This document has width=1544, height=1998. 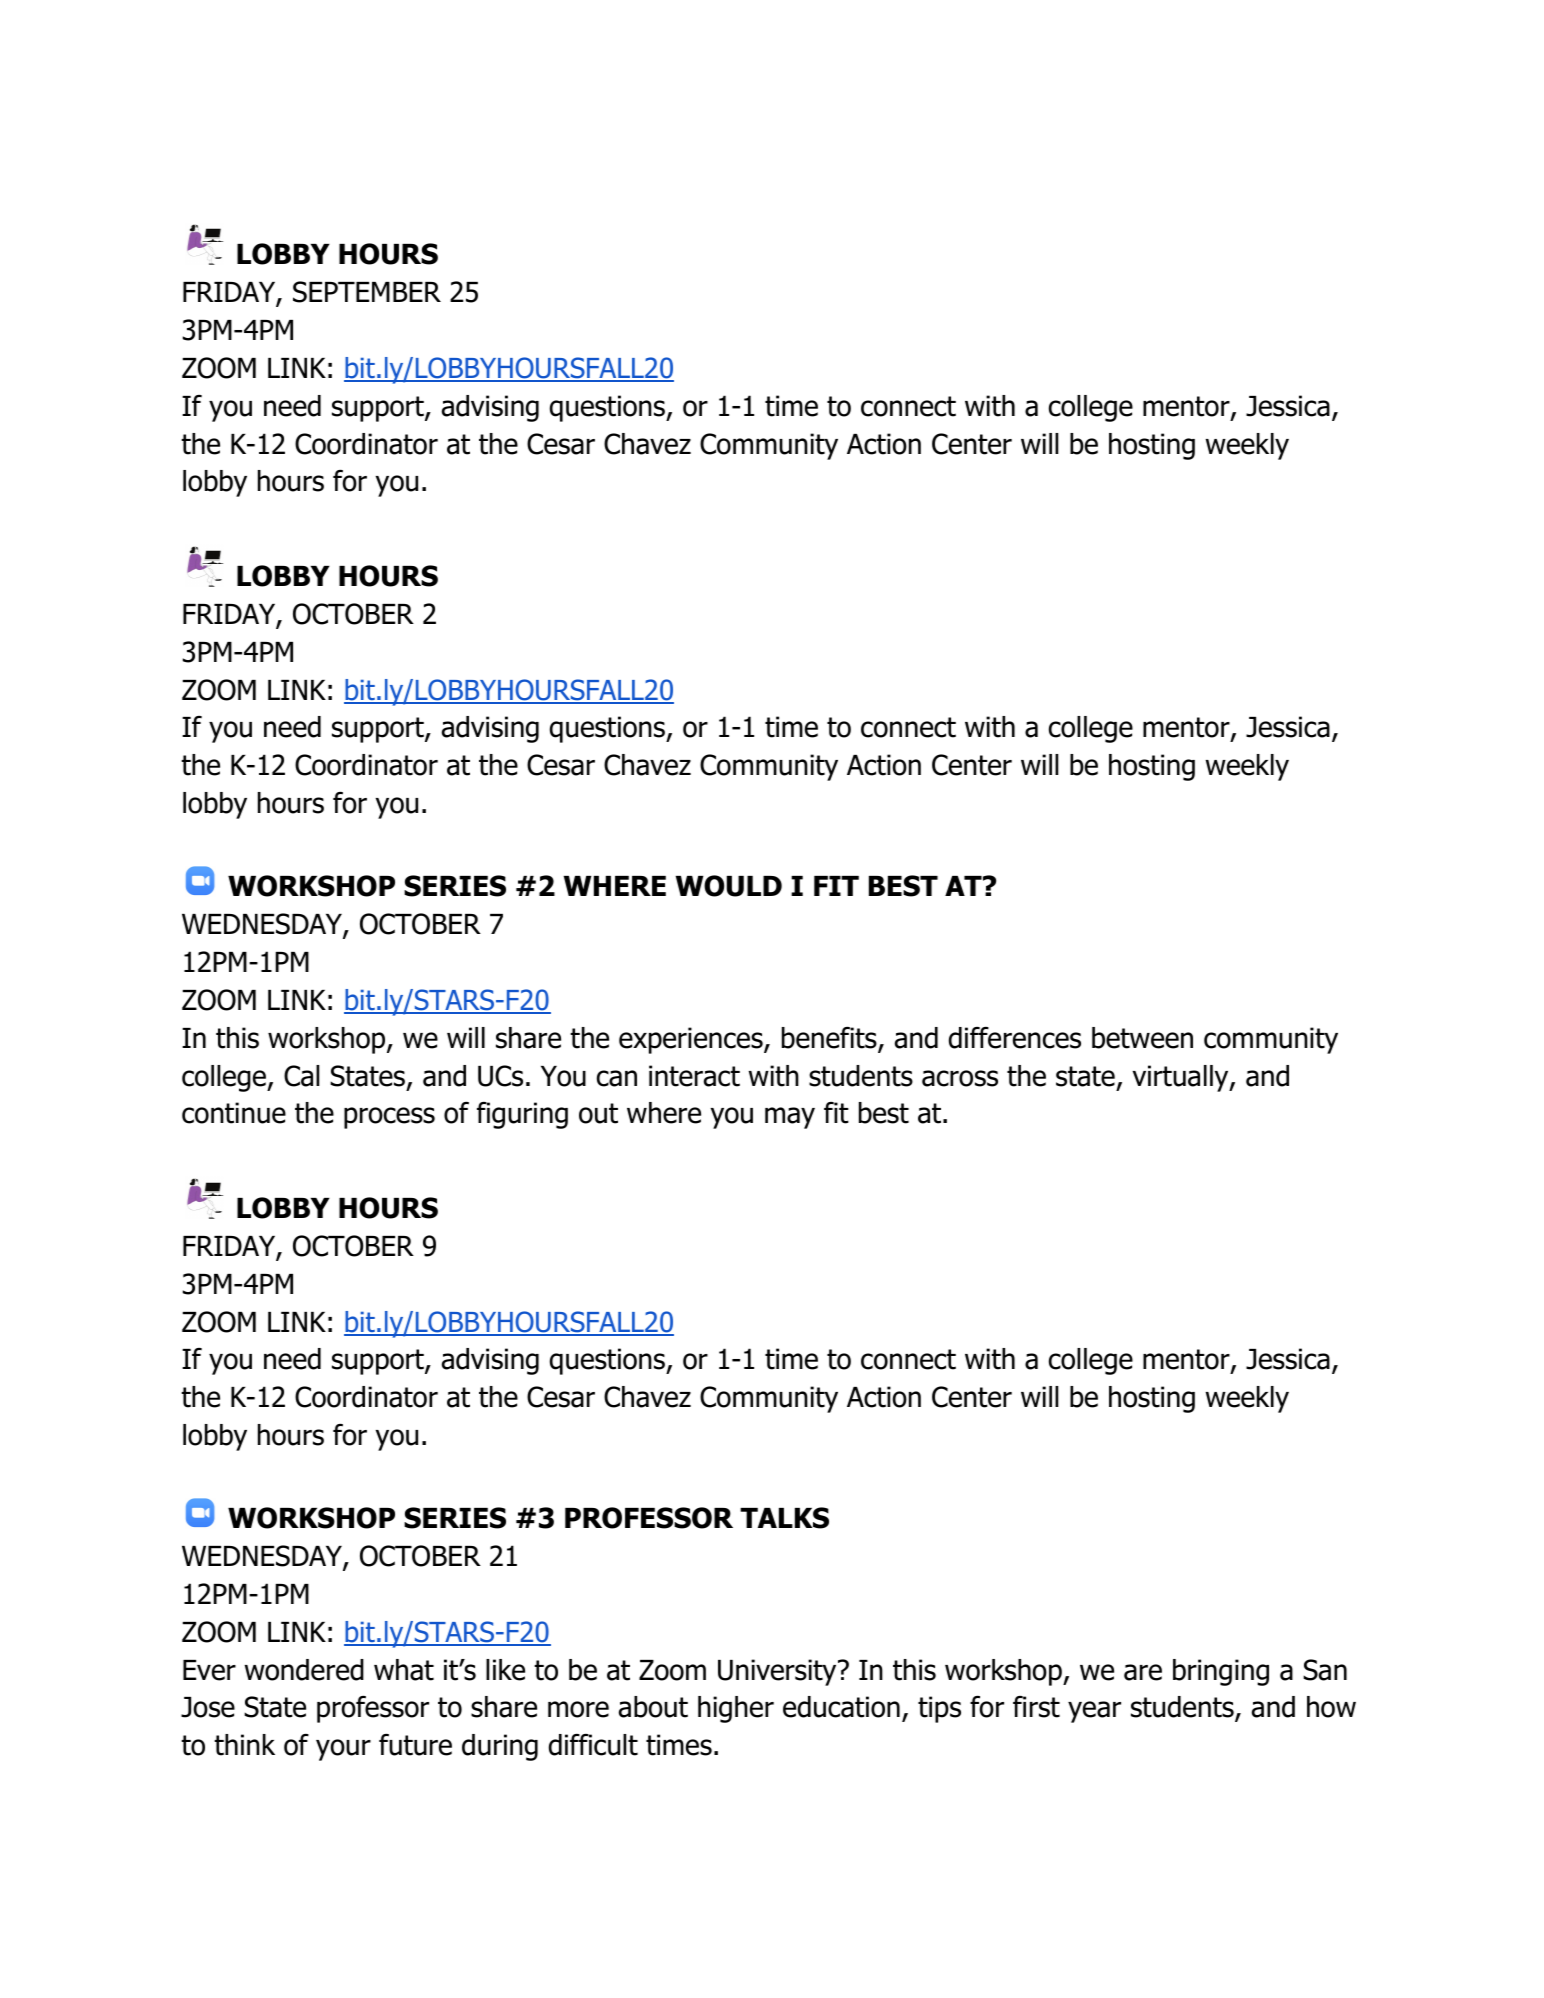 What do you see at coordinates (301, 1076) in the document?
I see `Cal` at bounding box center [301, 1076].
